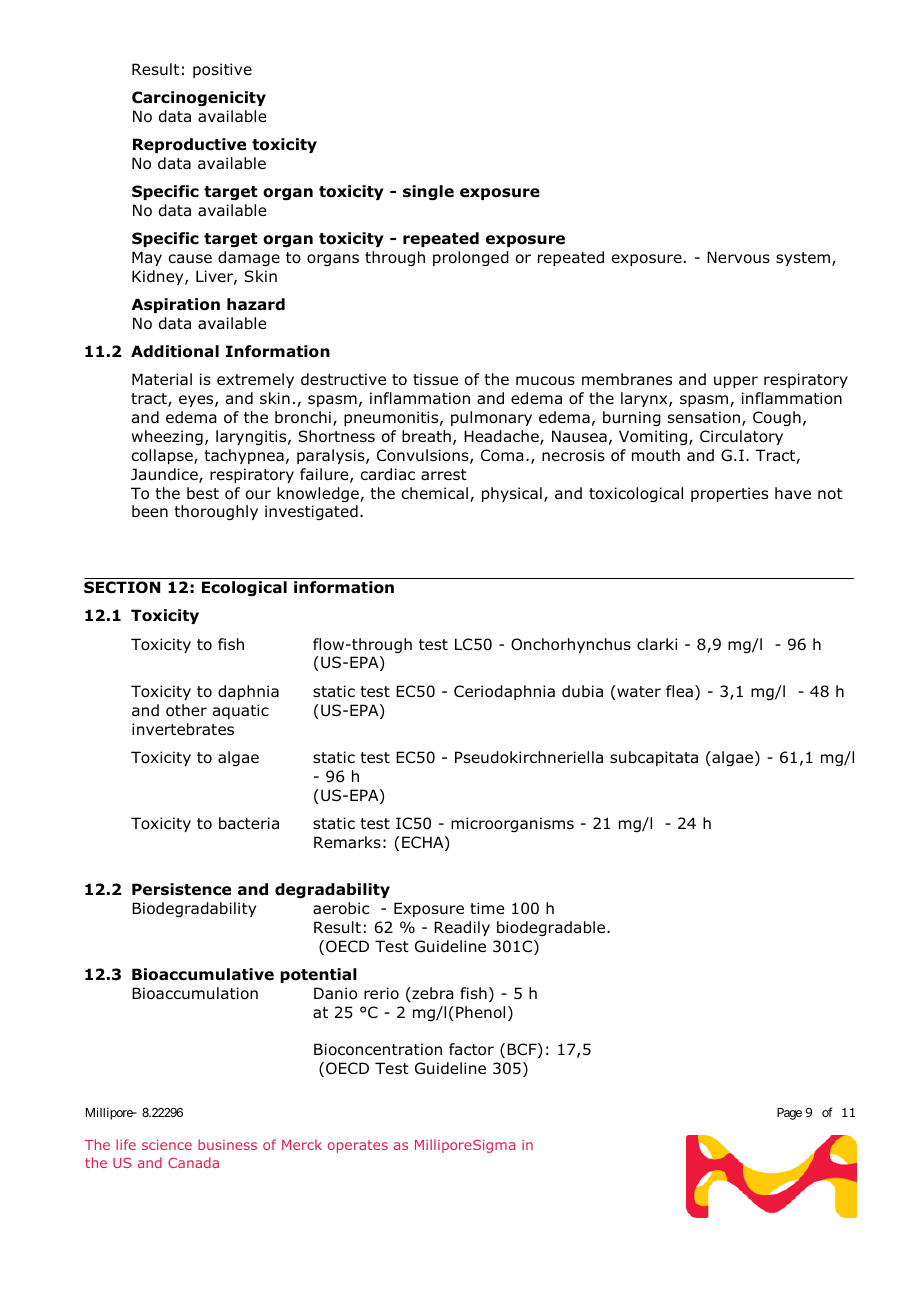  What do you see at coordinates (428, 192) in the screenshot?
I see `single` at bounding box center [428, 192].
